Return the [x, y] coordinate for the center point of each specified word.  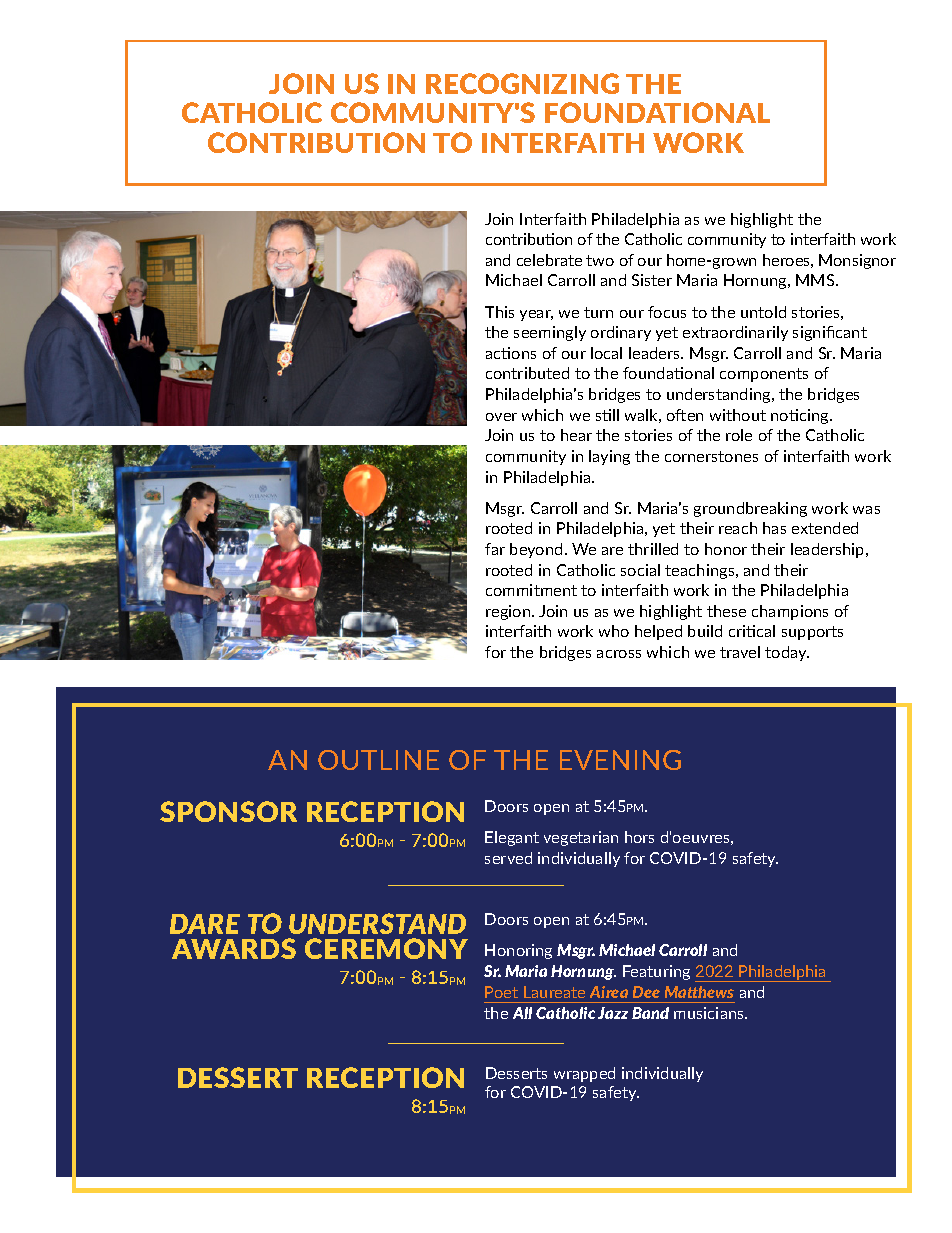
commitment [531, 590]
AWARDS [234, 948]
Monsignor [857, 261]
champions [790, 612]
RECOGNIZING [522, 83]
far [495, 549]
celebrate [549, 260]
